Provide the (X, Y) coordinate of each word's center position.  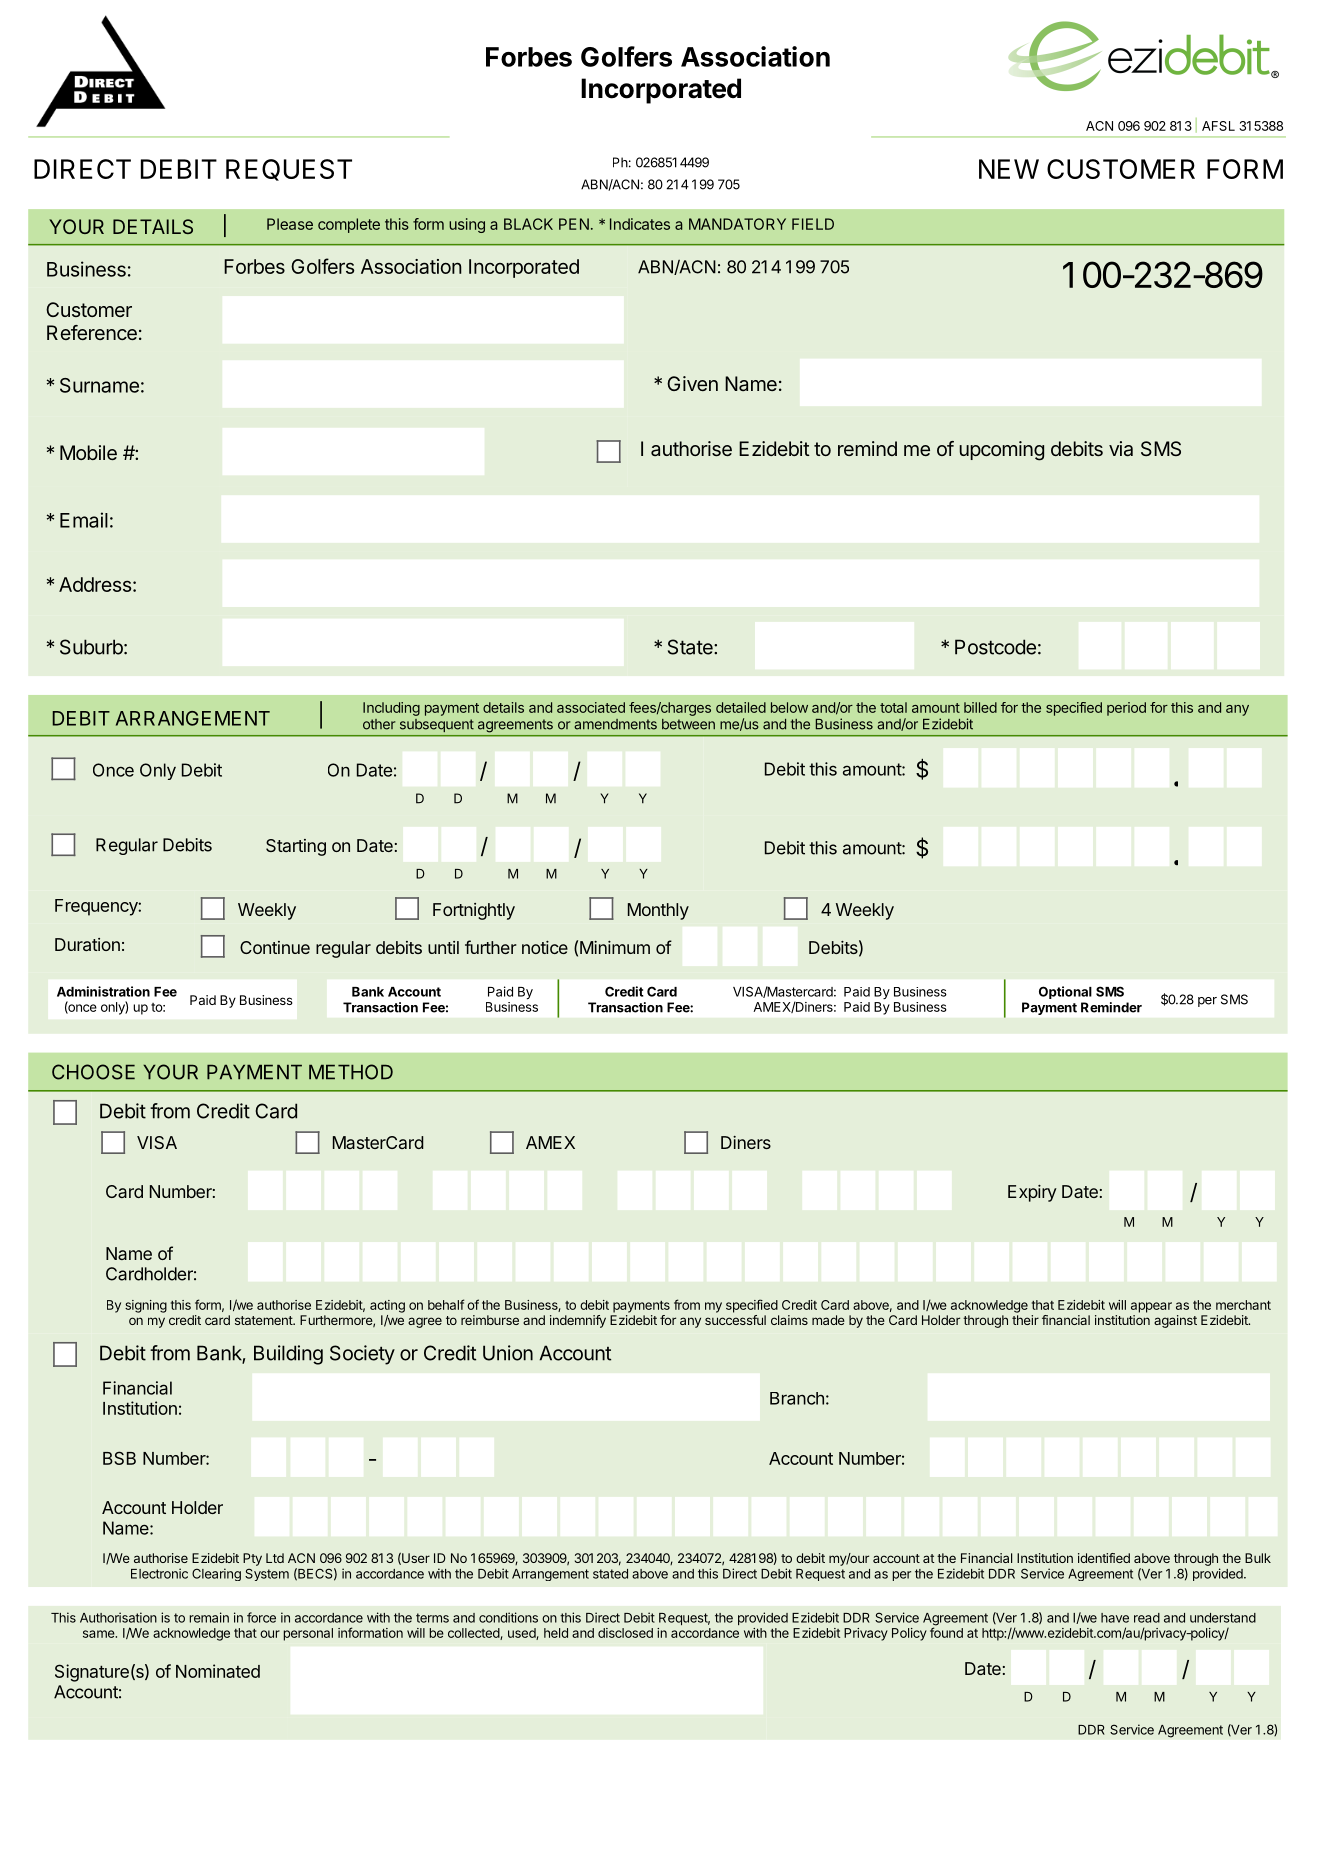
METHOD (351, 1072)
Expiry (1032, 1193)
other (379, 724)
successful (735, 1320)
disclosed (625, 1633)
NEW (1009, 169)
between (688, 724)
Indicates (640, 224)
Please (290, 224)
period (1126, 709)
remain (209, 1617)
